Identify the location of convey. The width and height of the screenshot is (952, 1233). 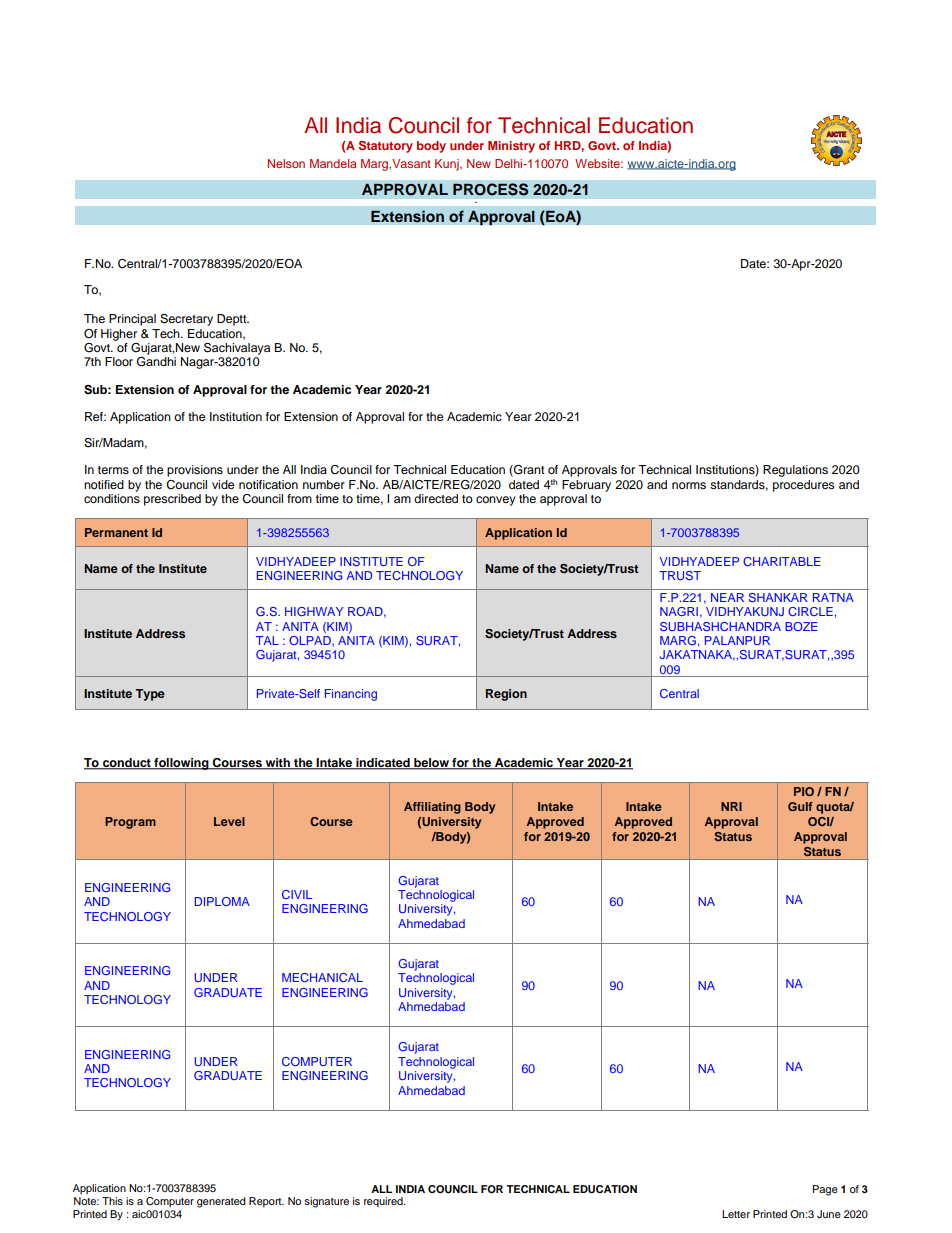
(496, 501).
